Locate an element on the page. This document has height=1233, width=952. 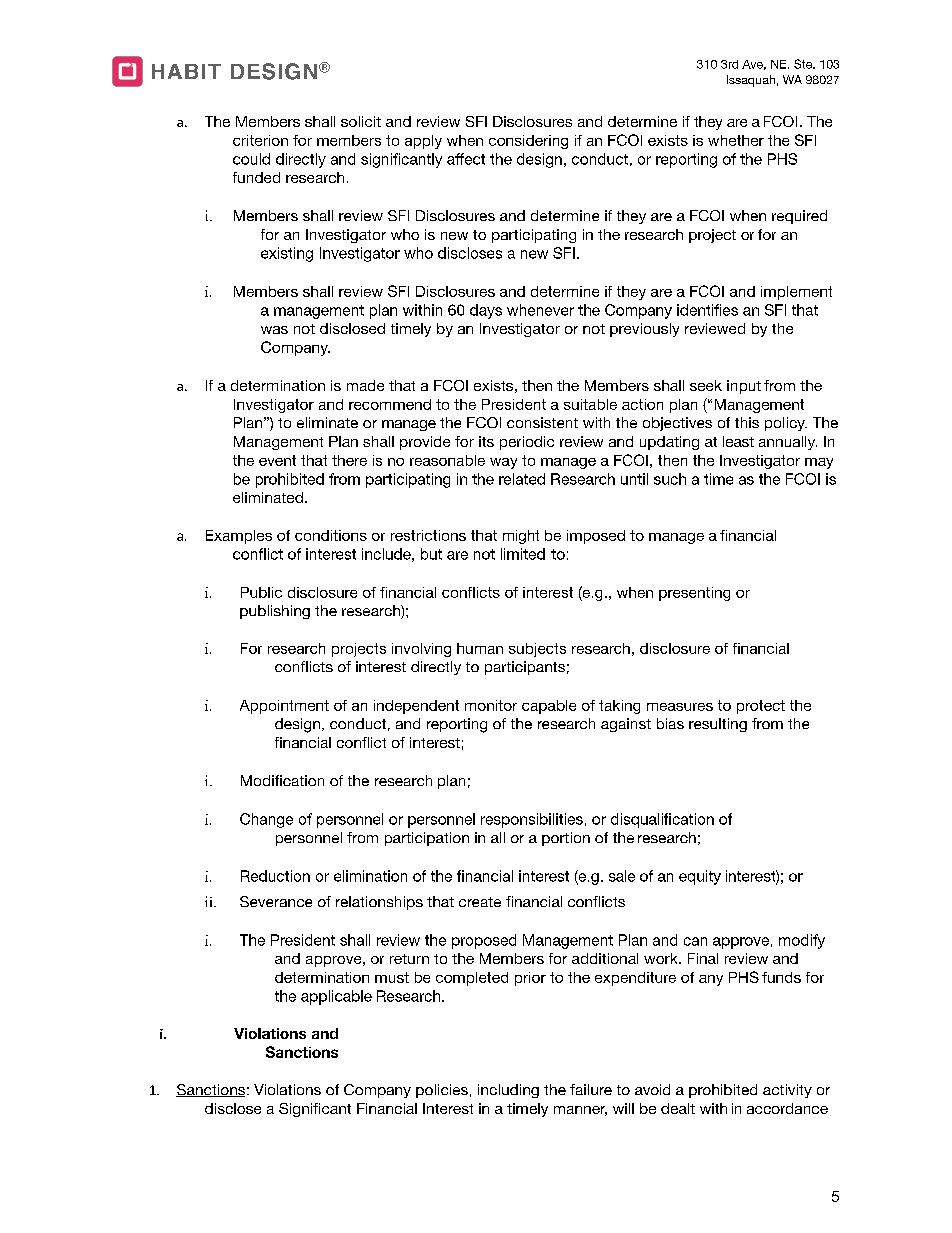
days is located at coordinates (486, 311).
